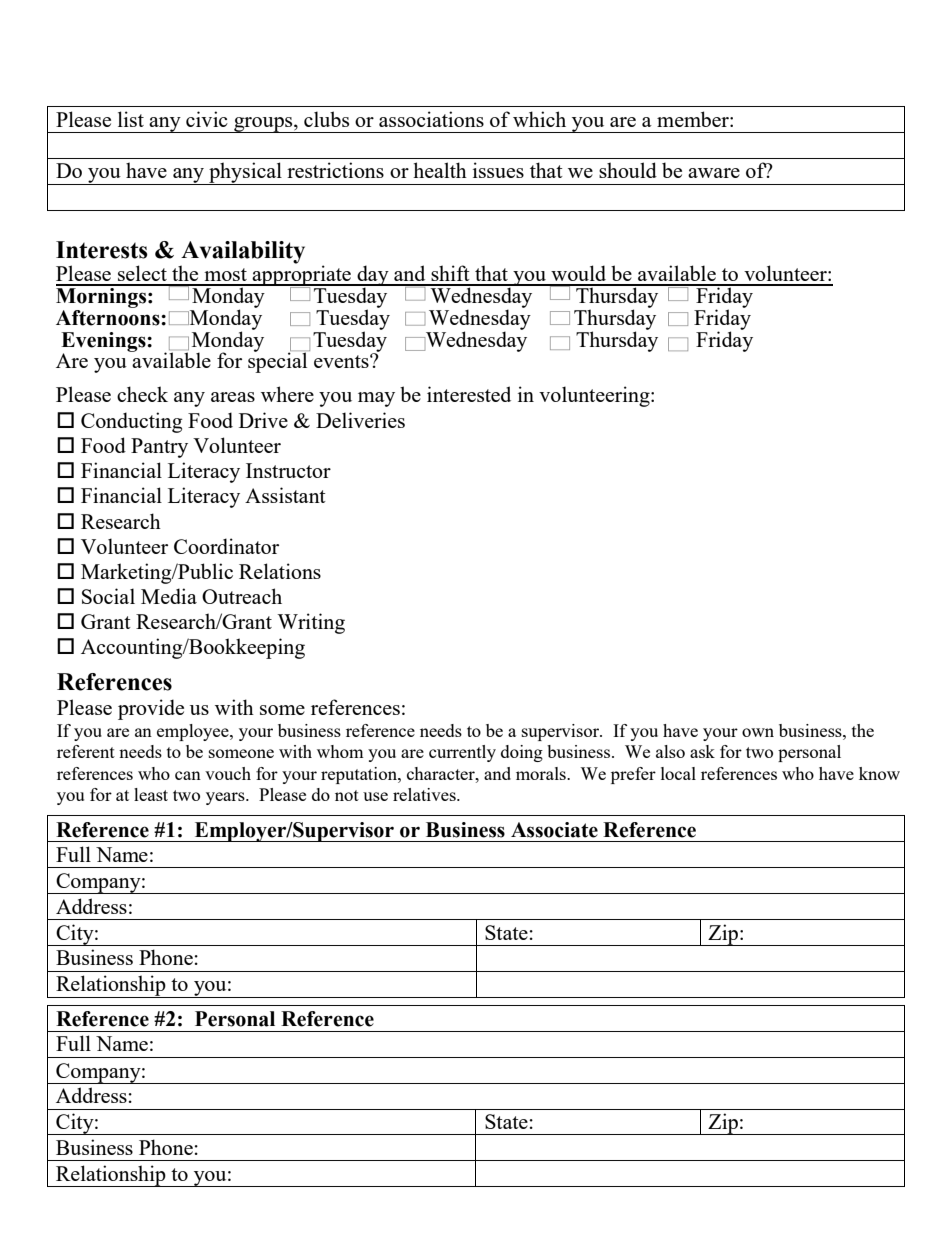 The height and width of the screenshot is (1233, 952). Describe the element at coordinates (151, 794) in the screenshot. I see `least` at that location.
